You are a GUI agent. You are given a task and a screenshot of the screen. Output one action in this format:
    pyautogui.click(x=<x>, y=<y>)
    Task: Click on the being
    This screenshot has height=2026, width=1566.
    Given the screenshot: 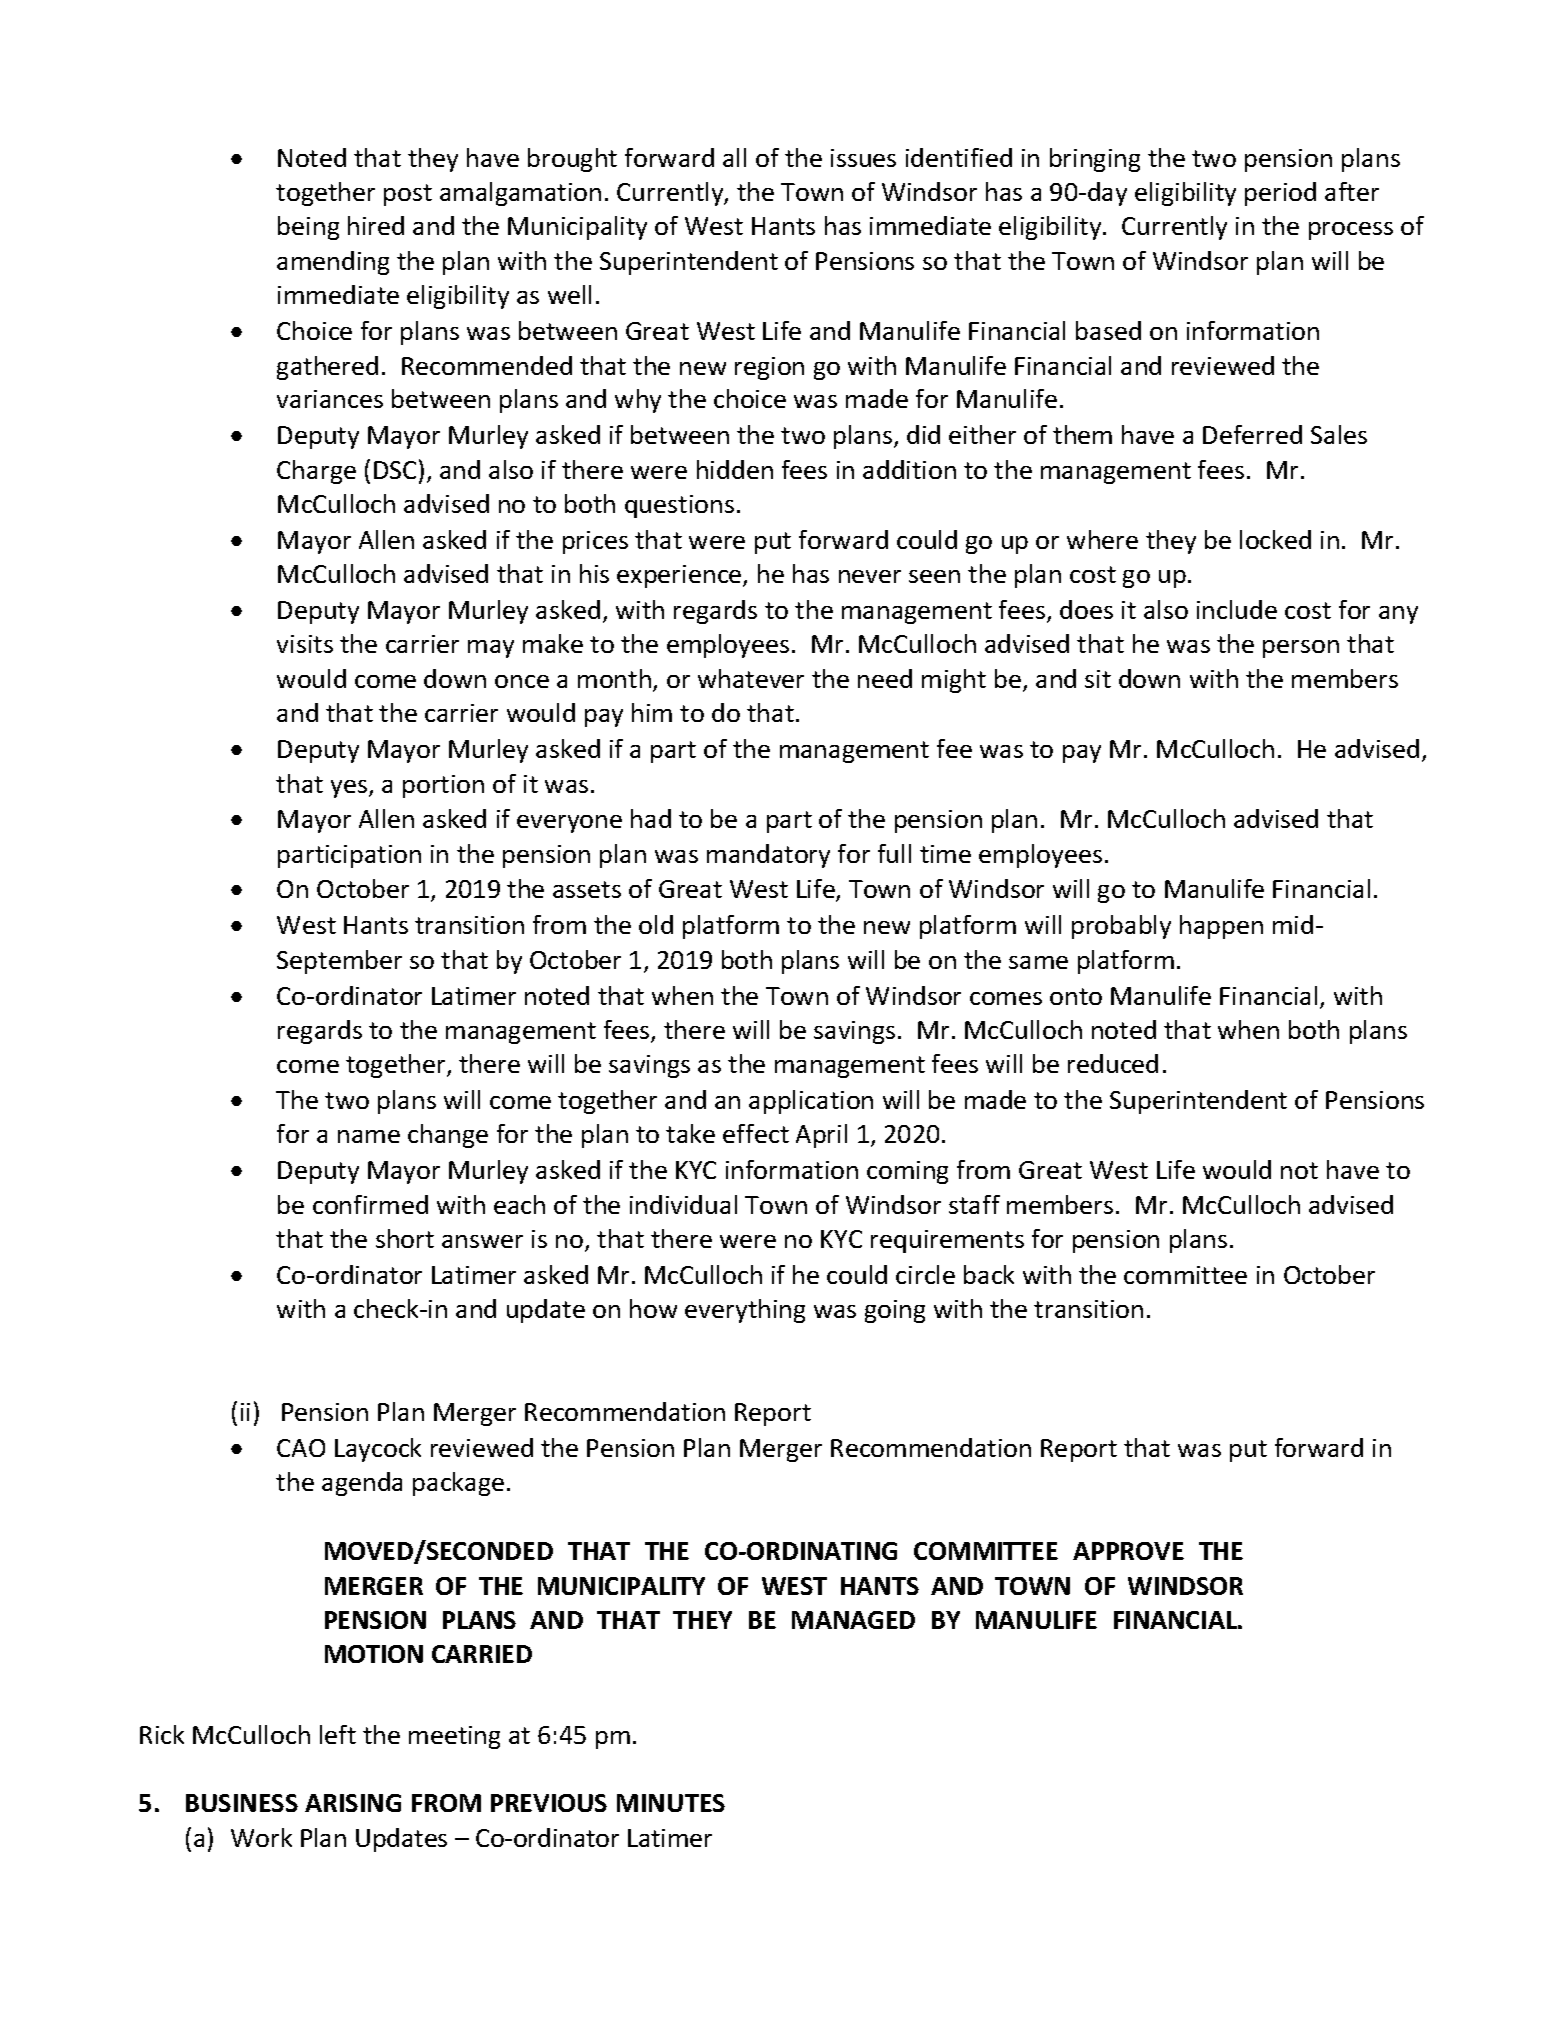 What is the action you would take?
    pyautogui.click(x=308, y=228)
